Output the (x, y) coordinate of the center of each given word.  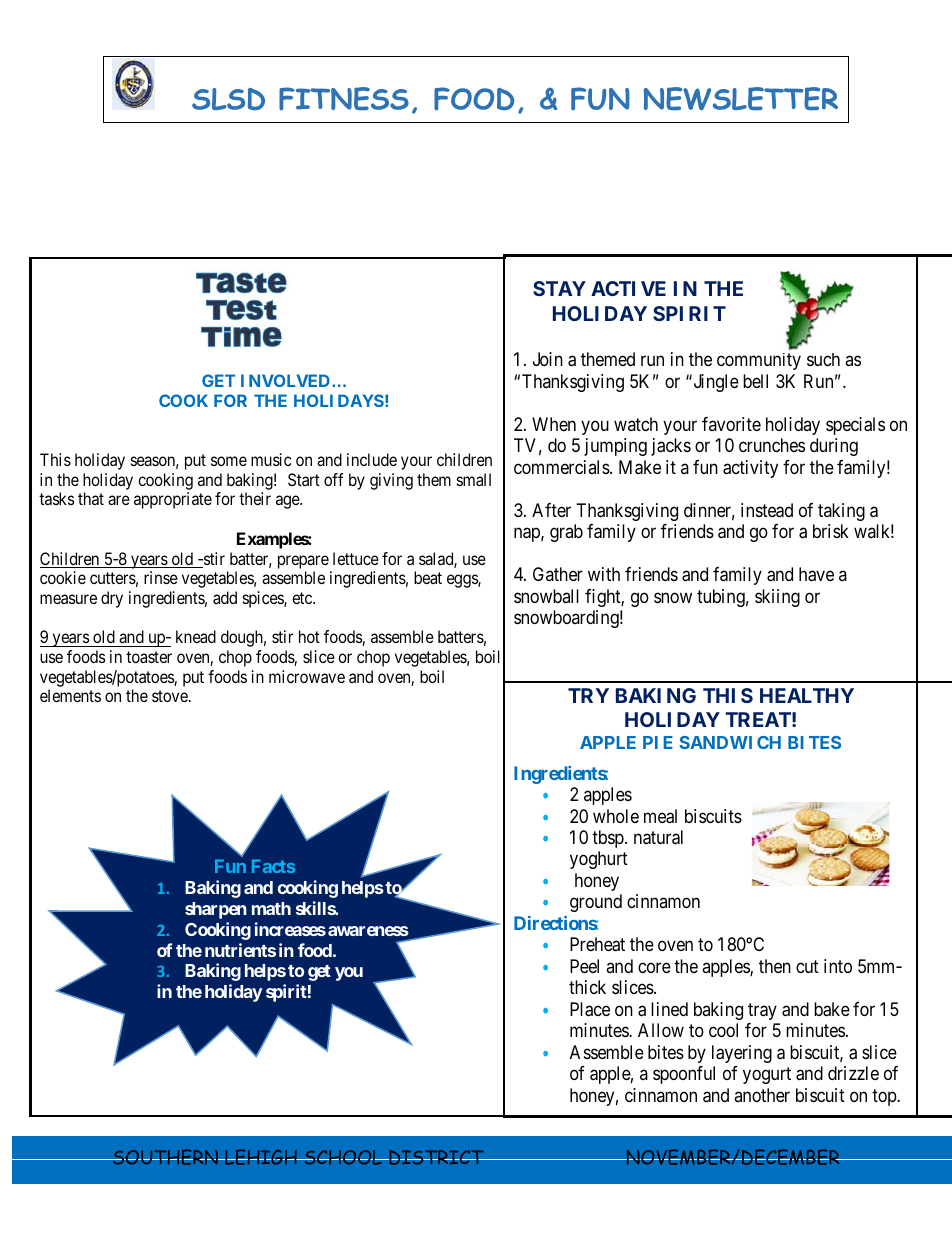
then (775, 966)
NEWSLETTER (741, 99)
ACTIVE (628, 288)
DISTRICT (436, 1157)
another (762, 1095)
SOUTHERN (166, 1157)
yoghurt (599, 860)
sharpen (216, 910)
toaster (149, 657)
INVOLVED (285, 380)
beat (428, 577)
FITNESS (344, 99)
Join (548, 359)
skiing (777, 598)
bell (755, 381)
